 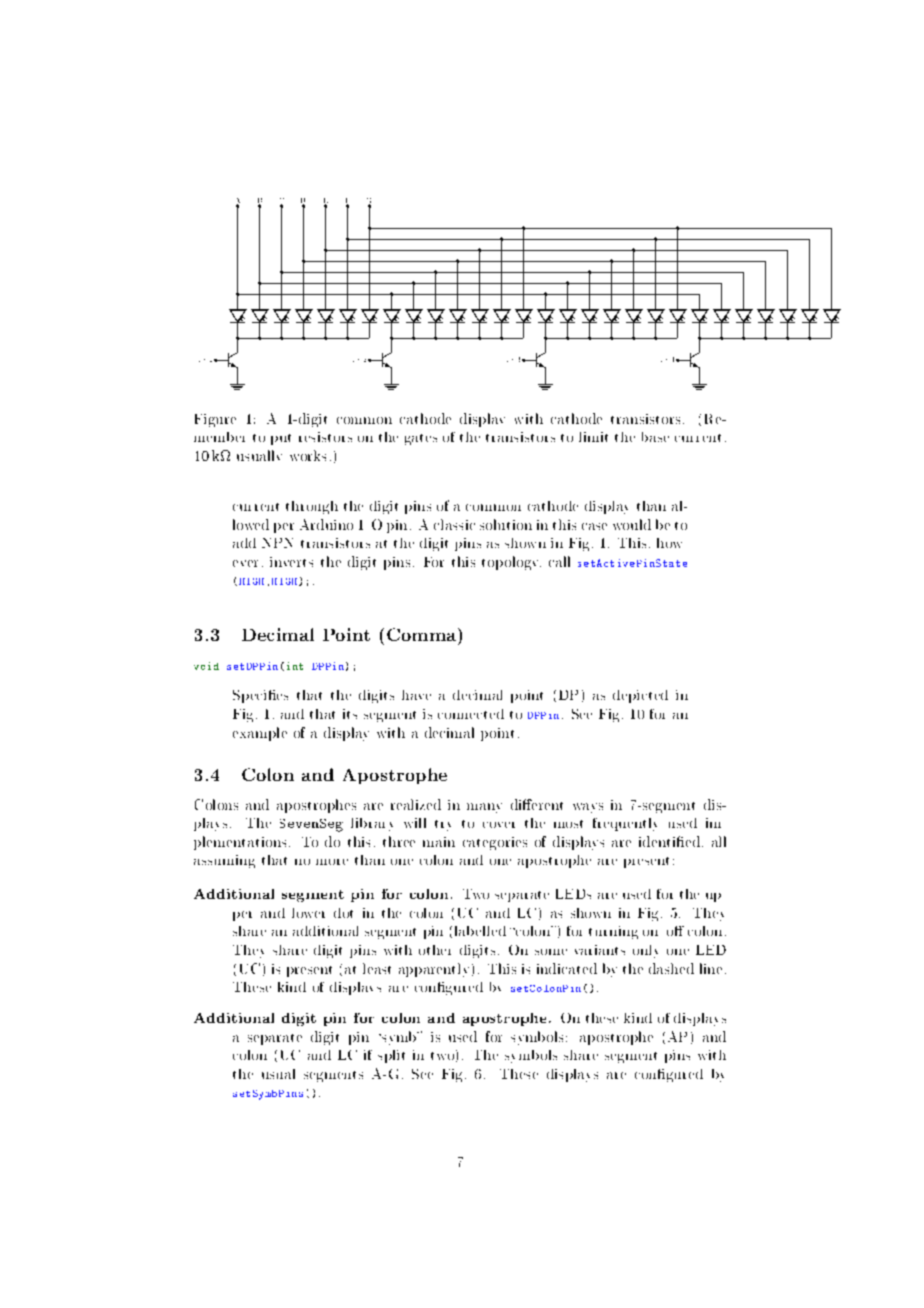 What do you see at coordinates (434, 970) in the image?
I see `apparently` at bounding box center [434, 970].
